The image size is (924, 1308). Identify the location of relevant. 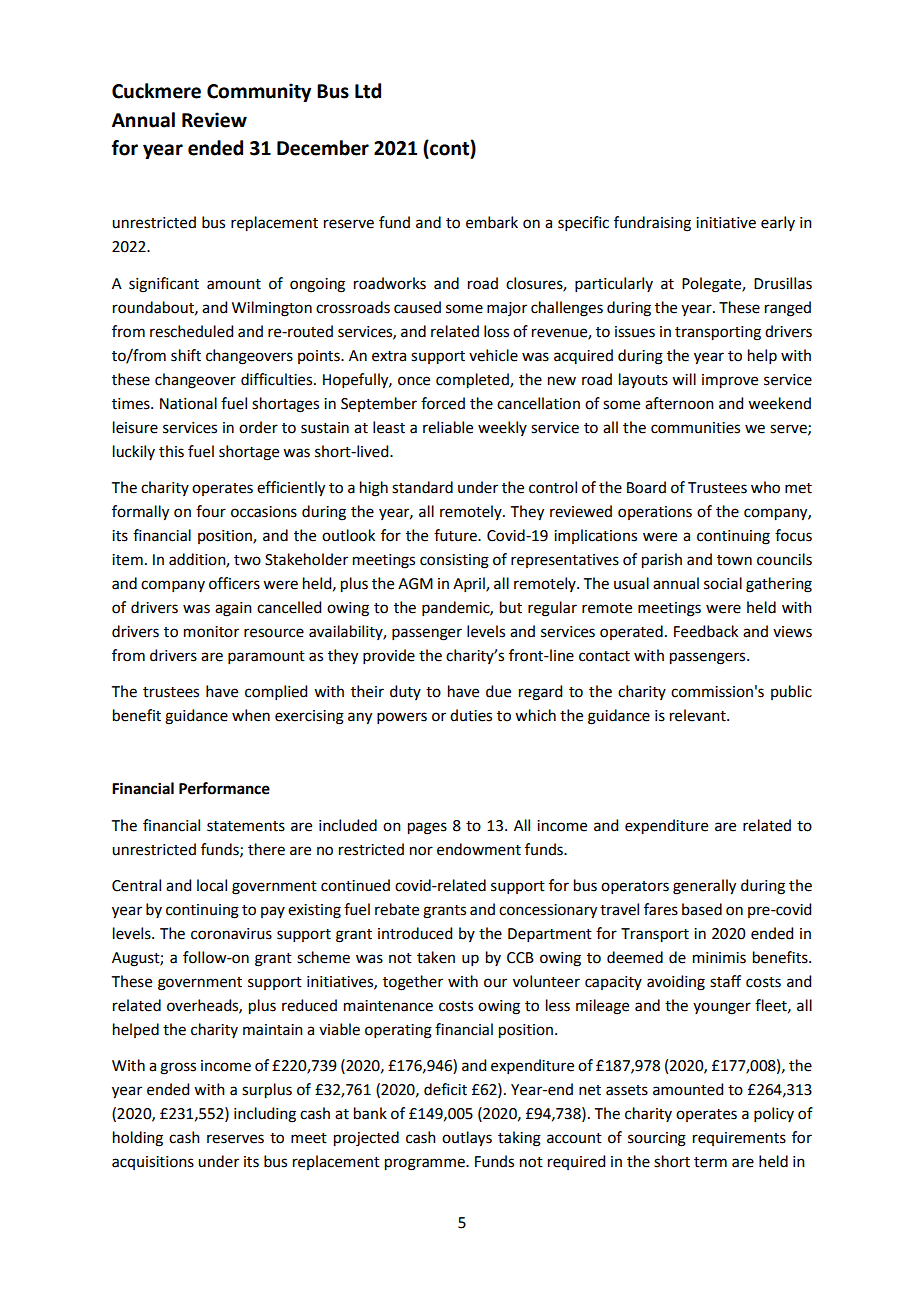
(699, 715).
